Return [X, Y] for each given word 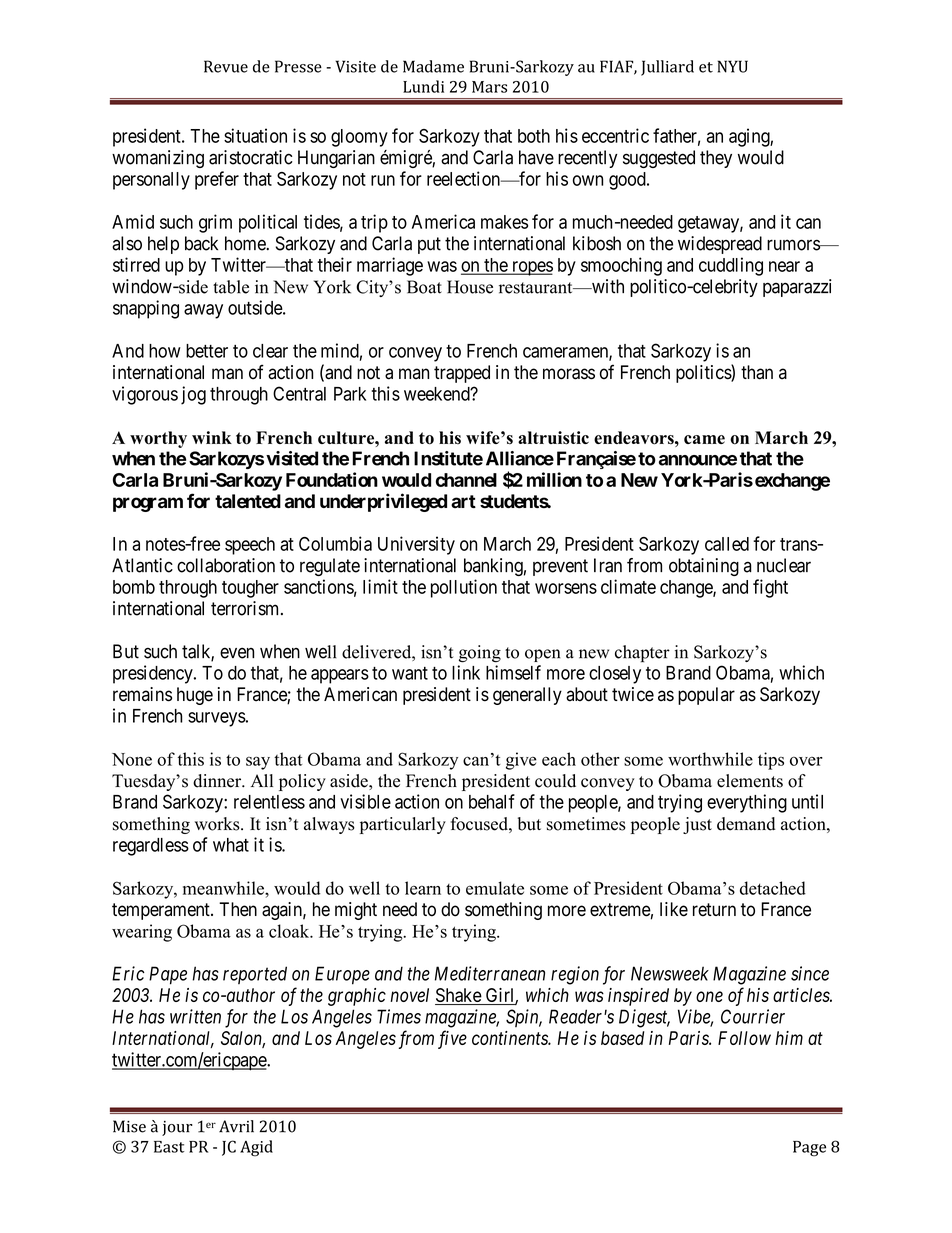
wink [212, 437]
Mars [489, 87]
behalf [492, 801]
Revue [226, 66]
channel [466, 480]
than [757, 372]
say [258, 763]
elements [750, 781]
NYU [733, 66]
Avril [236, 1126]
